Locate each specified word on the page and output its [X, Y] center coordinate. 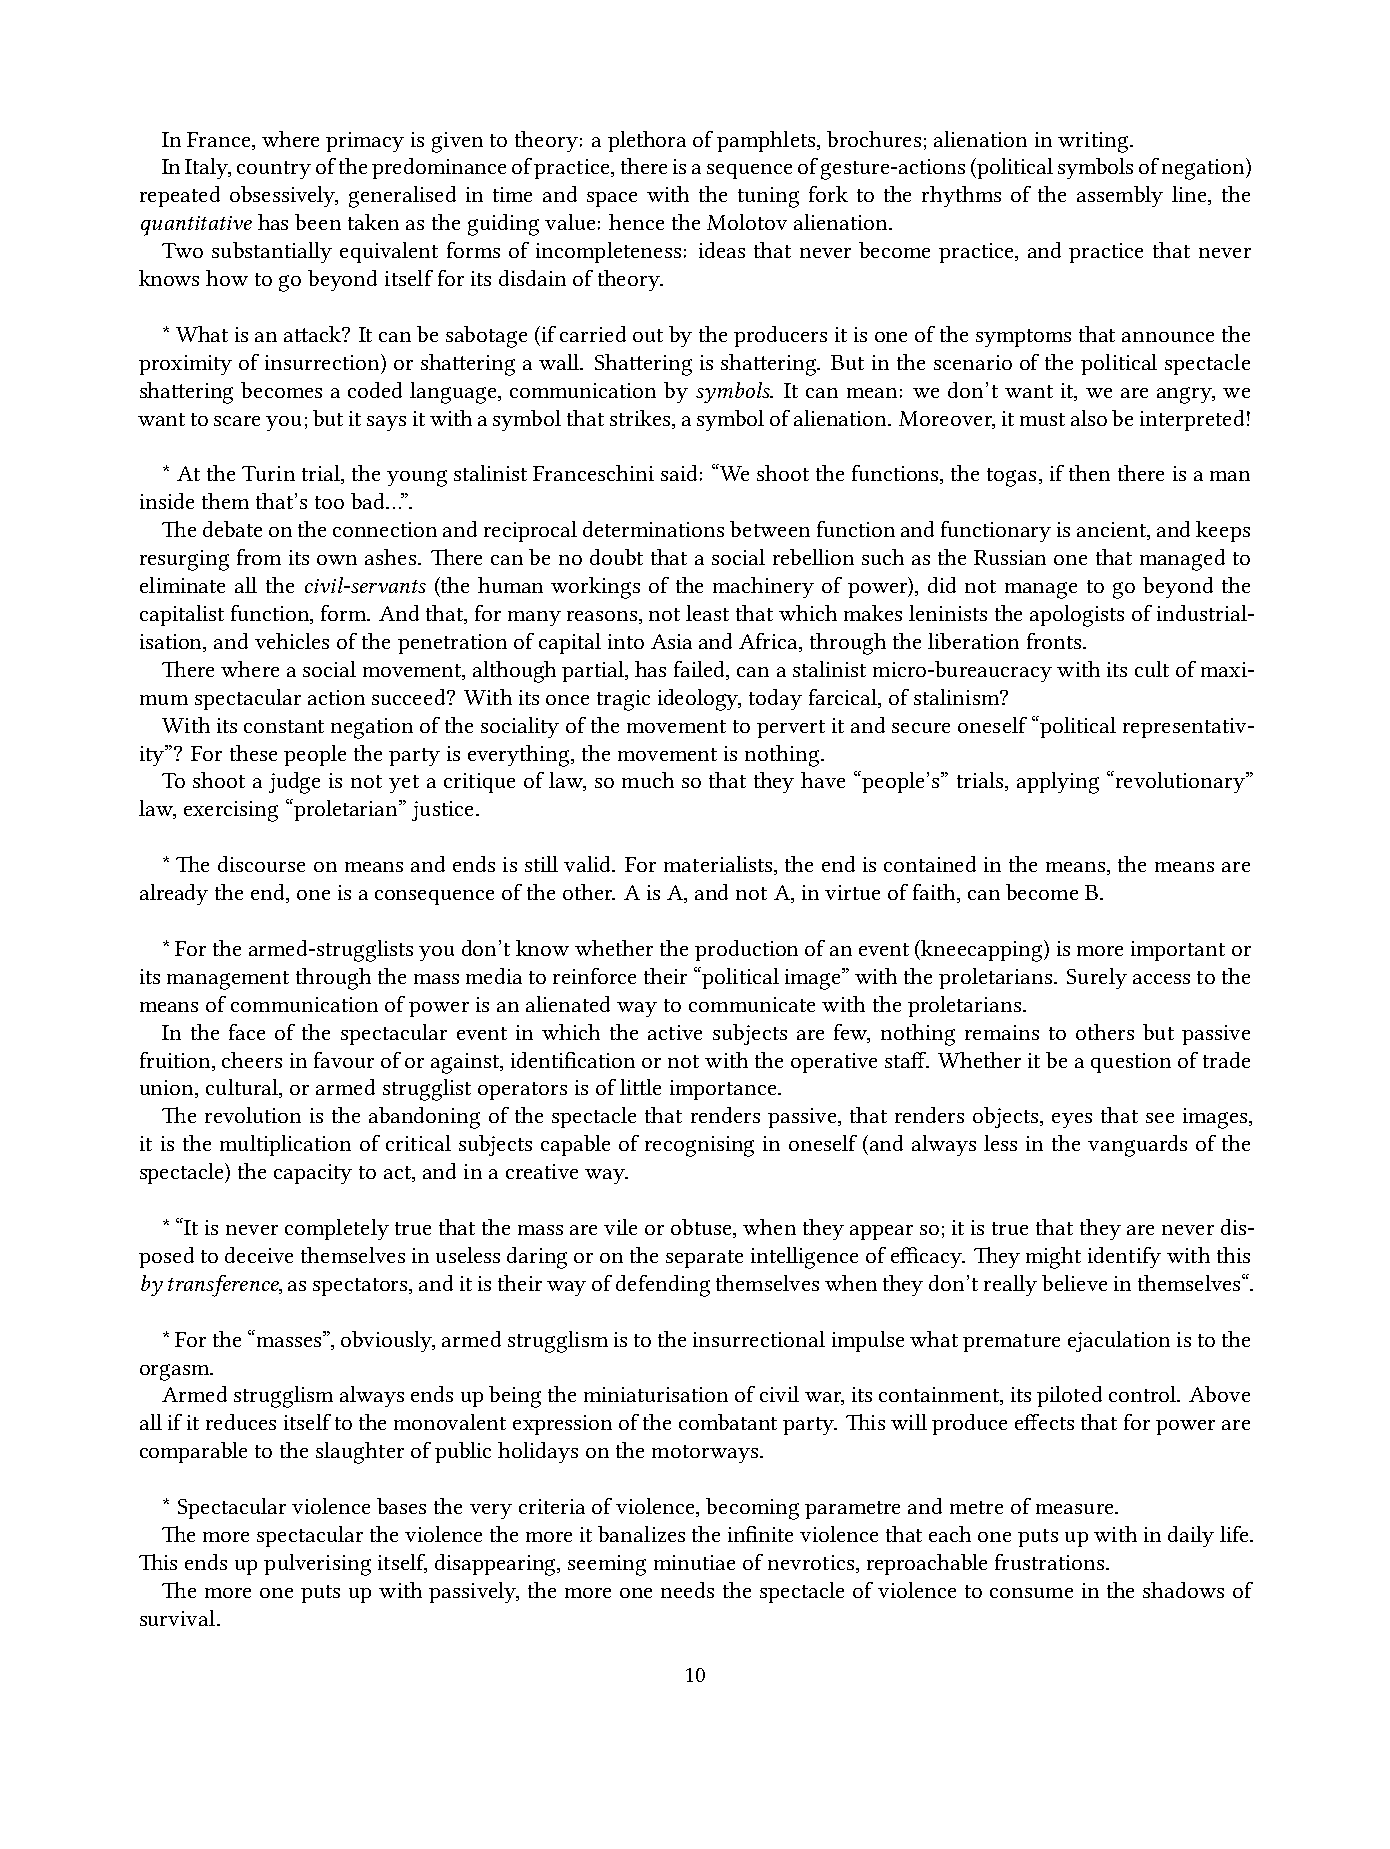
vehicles [292, 641]
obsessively [284, 196]
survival [179, 1618]
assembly [1120, 196]
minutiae [694, 1562]
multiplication [285, 1145]
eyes [1072, 1120]
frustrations [1051, 1562]
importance [723, 1090]
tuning [768, 197]
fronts [1055, 641]
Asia [671, 641]
